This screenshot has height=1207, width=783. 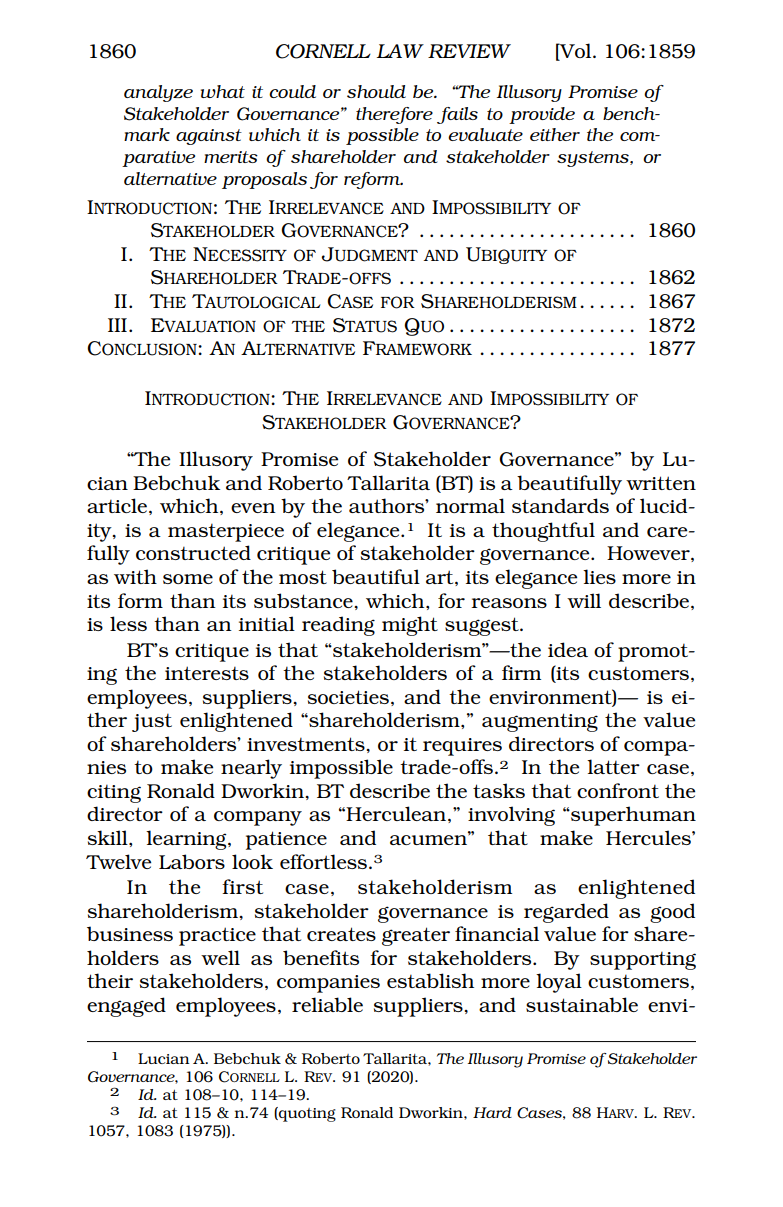 I want to click on engaged, so click(x=126, y=1007).
